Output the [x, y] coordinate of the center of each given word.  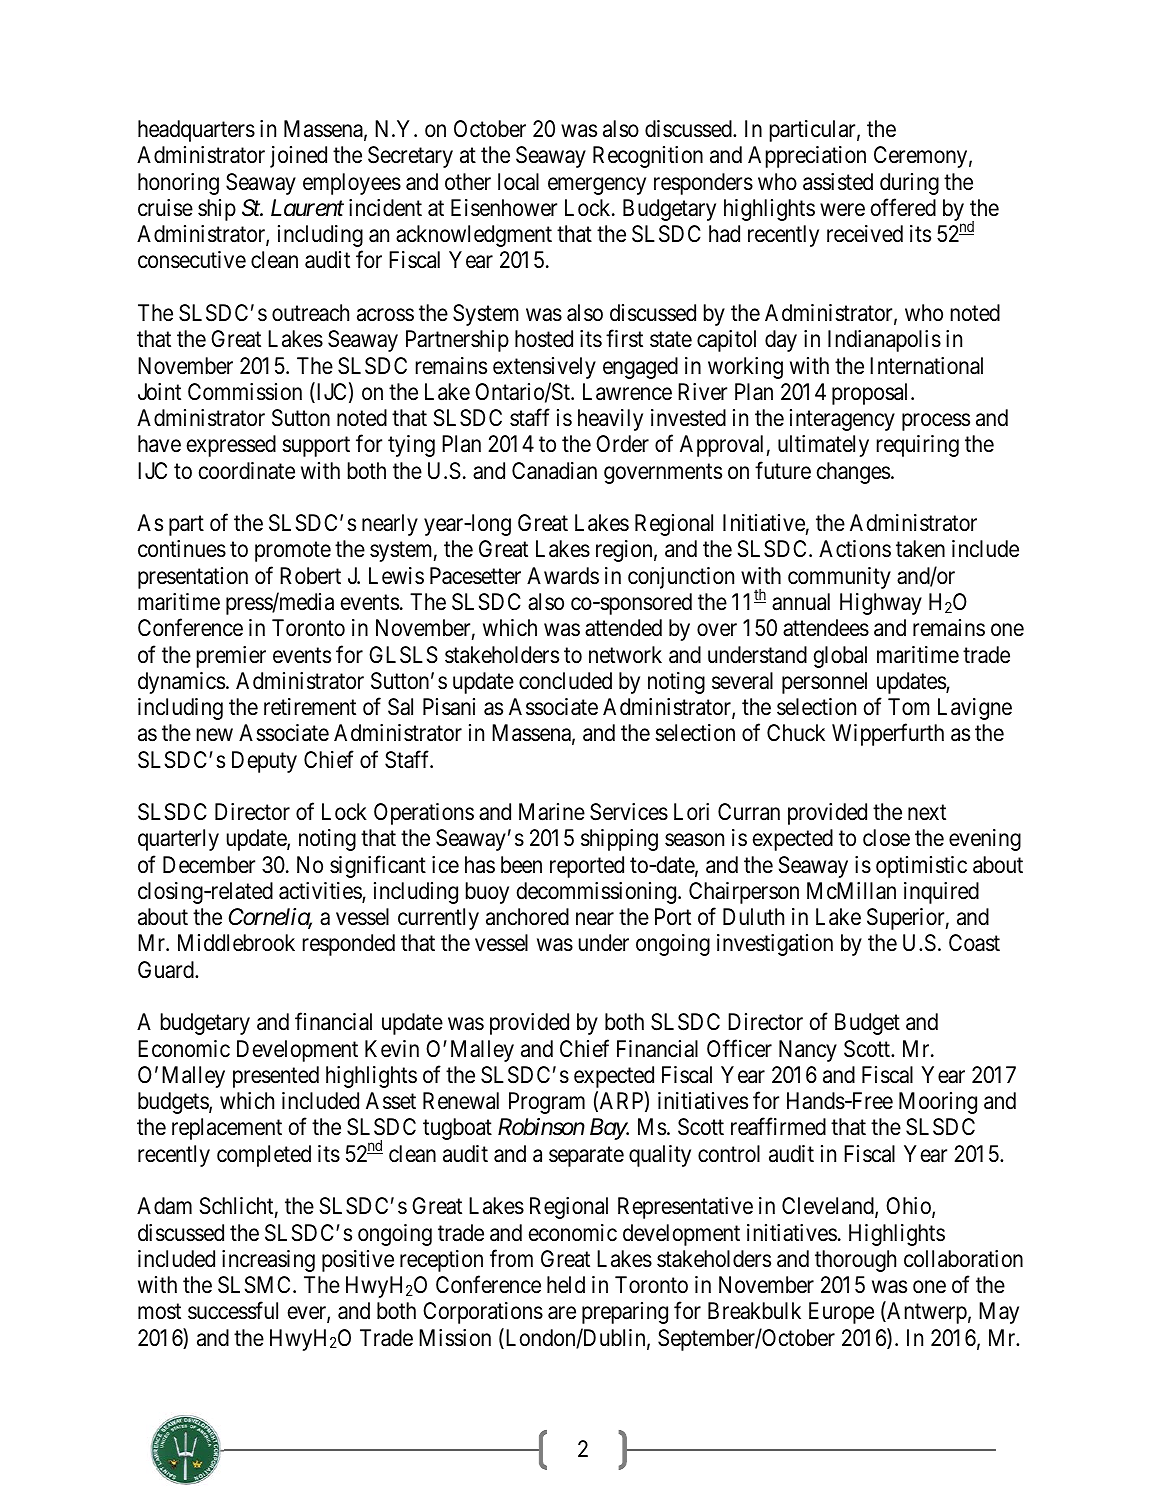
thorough [855, 1261]
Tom [908, 707]
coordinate [247, 471]
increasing [268, 1261]
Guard [167, 970]
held [566, 1285]
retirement [310, 707]
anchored [527, 917]
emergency [597, 186]
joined [298, 157]
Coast [974, 943]
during [909, 184]
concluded [565, 681]
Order [622, 444]
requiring [918, 446]
